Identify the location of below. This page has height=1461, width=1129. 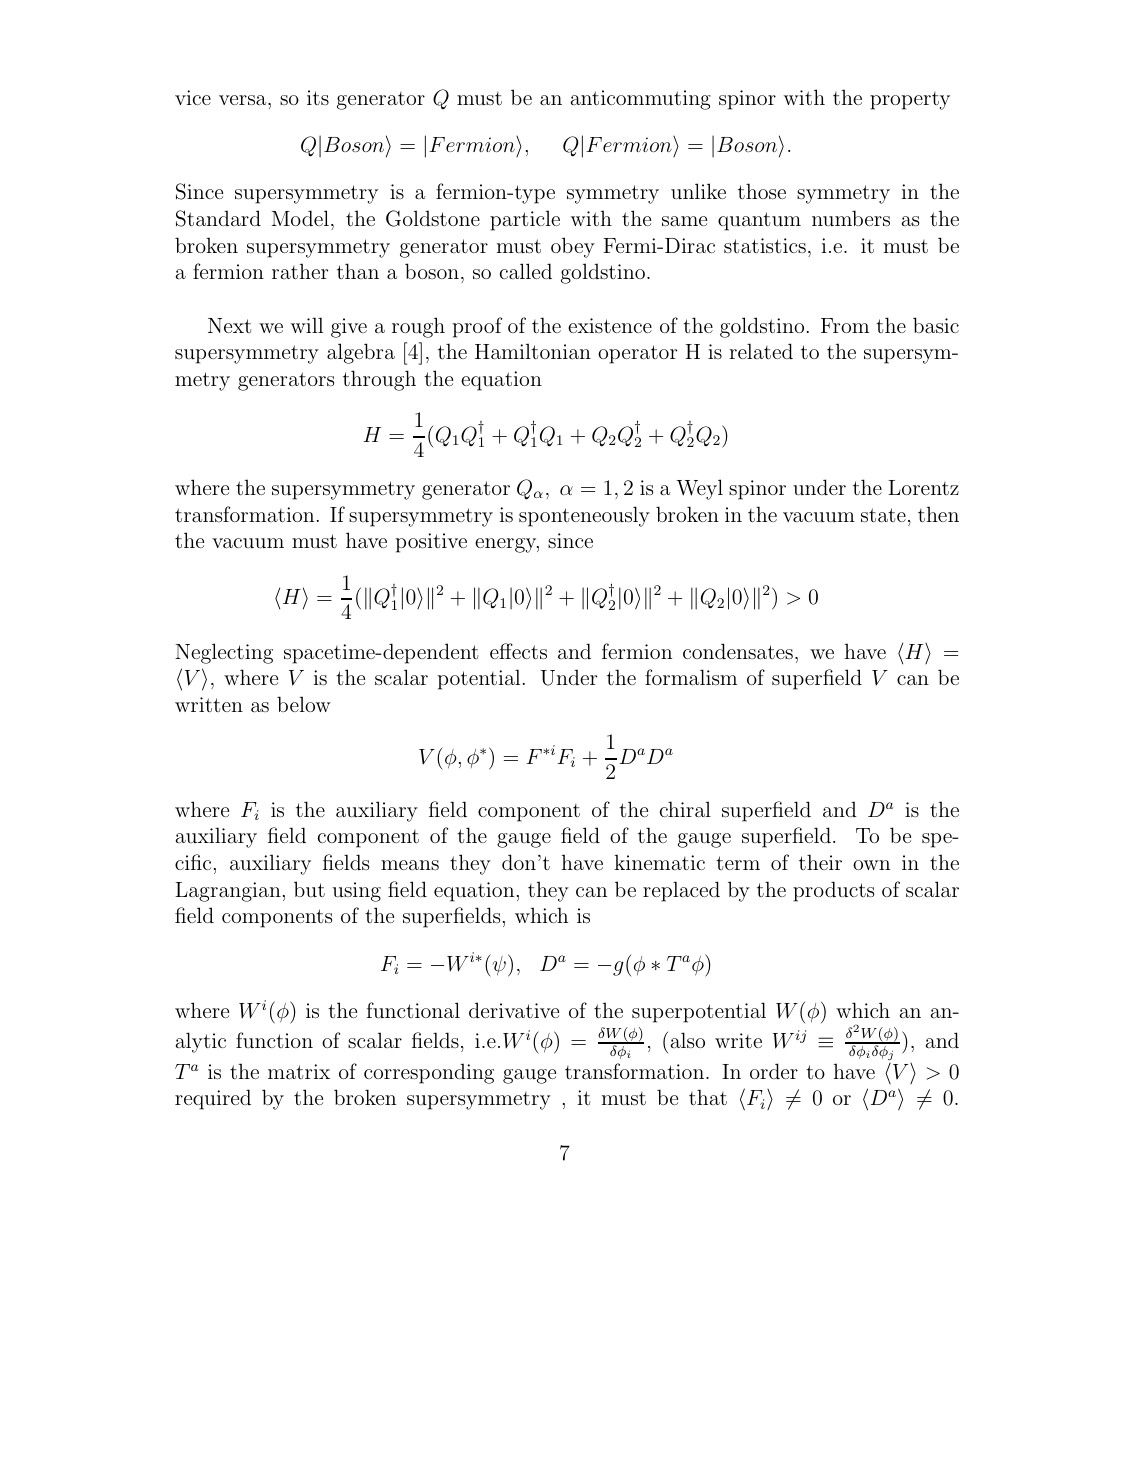
(304, 704).
